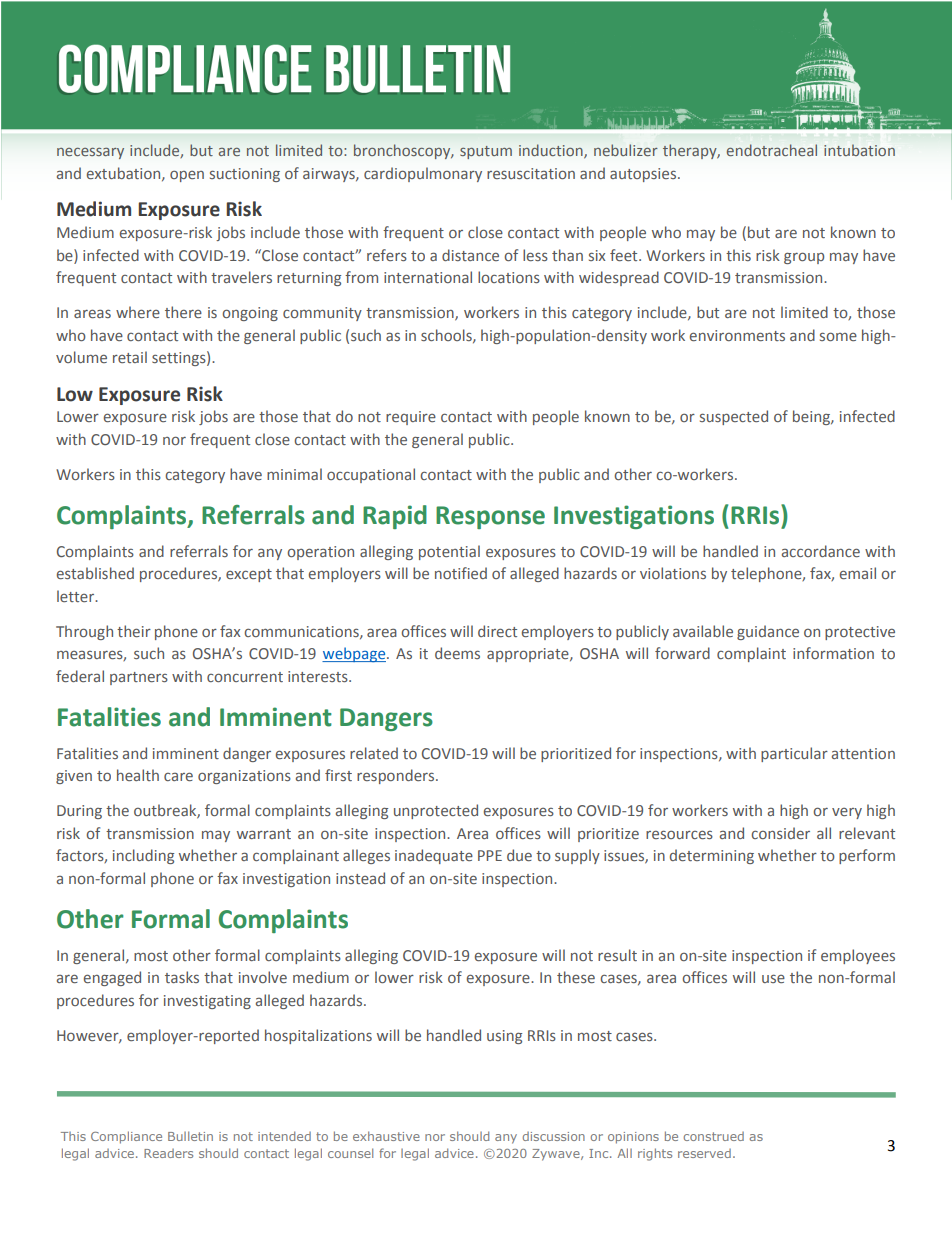 This document has height=1233, width=952. I want to click on Bulletin, so click(190, 1136).
